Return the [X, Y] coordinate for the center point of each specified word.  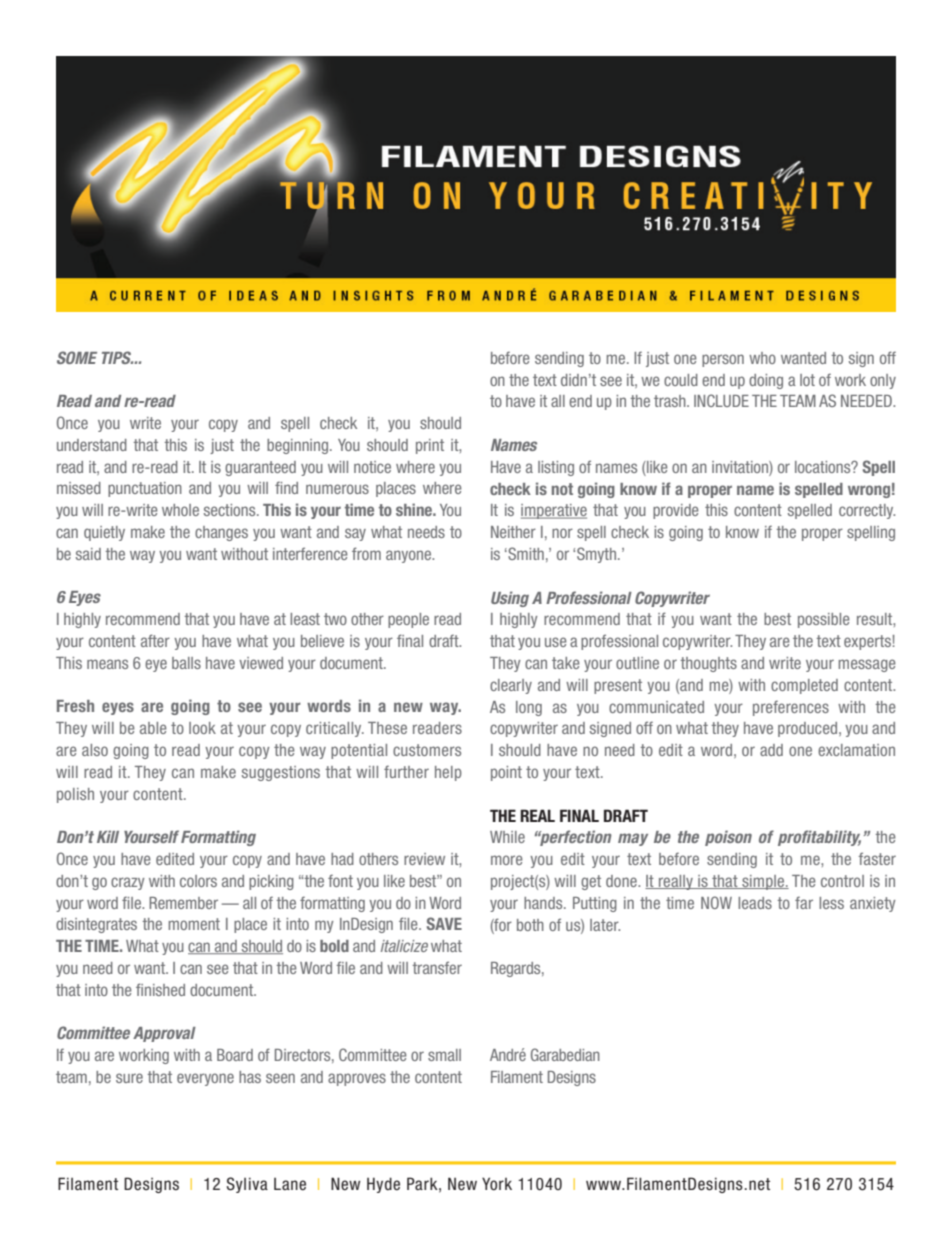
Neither [513, 532]
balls [186, 663]
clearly [511, 686]
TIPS [117, 357]
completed [804, 686]
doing [766, 381]
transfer [437, 967]
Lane [290, 1184]
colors [198, 881]
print [430, 446]
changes [221, 533]
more [507, 860]
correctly [867, 511]
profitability [819, 838]
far [804, 902]
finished [160, 989]
